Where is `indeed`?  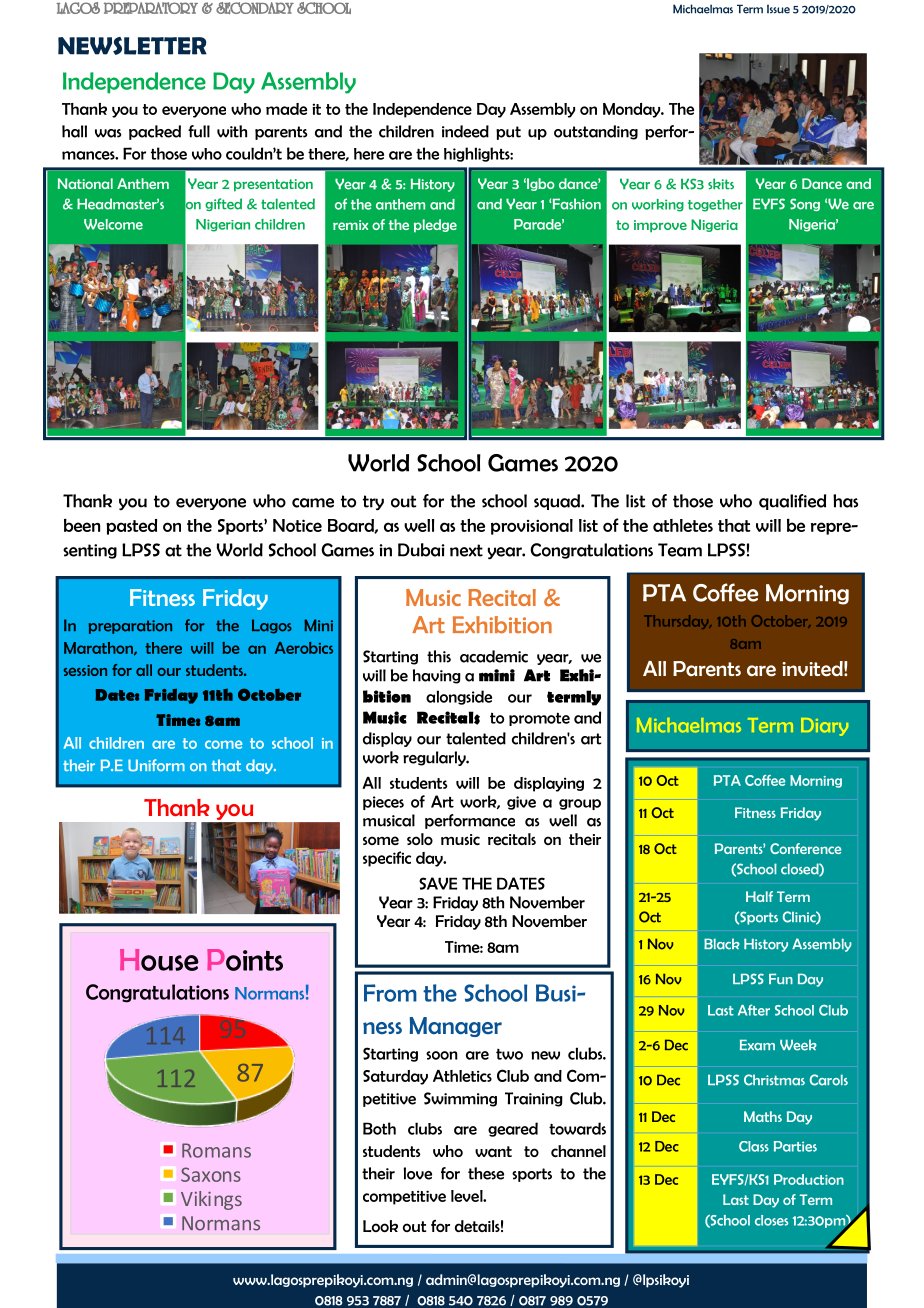 indeed is located at coordinates (465, 131).
